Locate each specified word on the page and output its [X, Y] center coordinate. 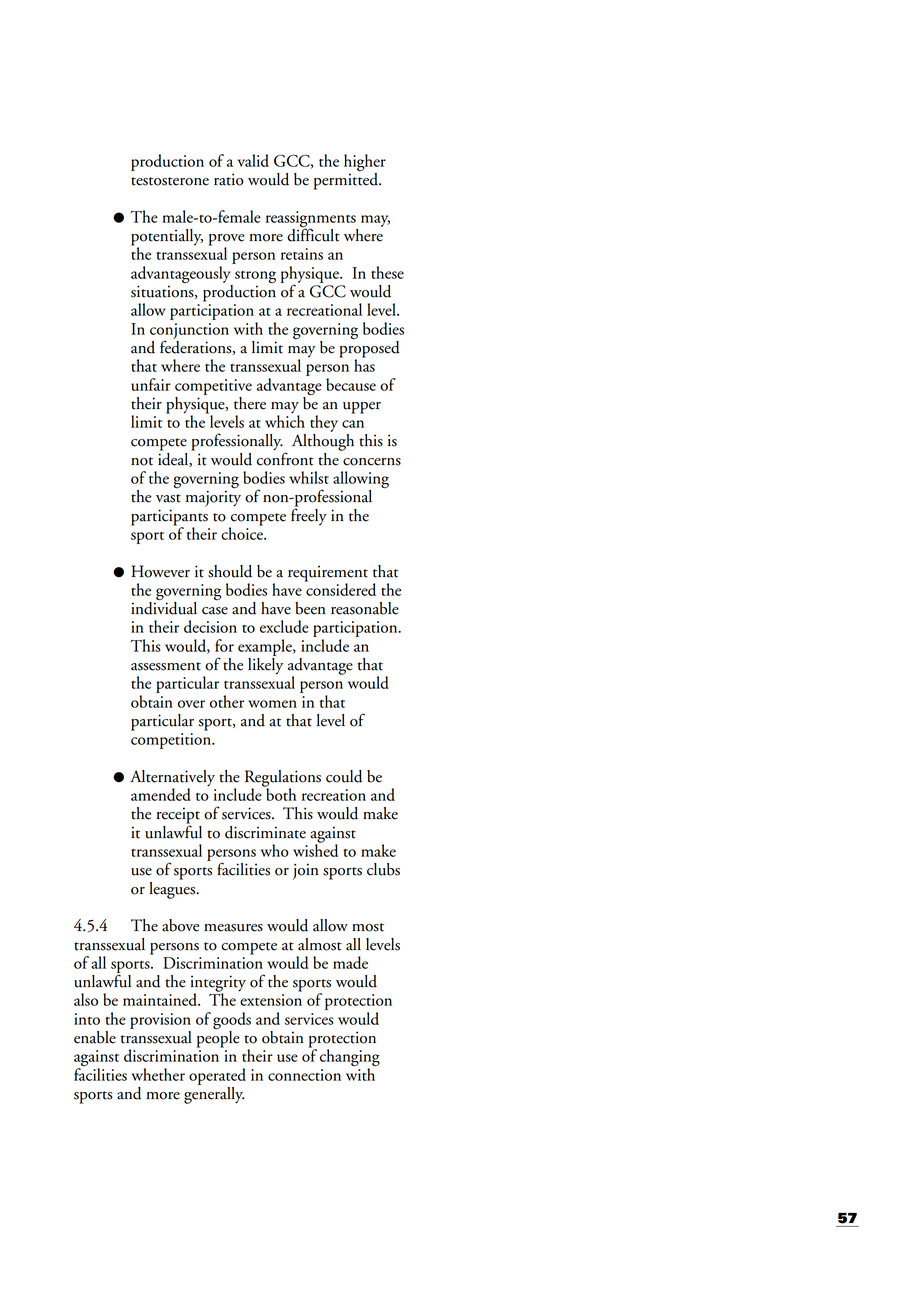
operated [217, 1076]
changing [350, 1059]
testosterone [170, 181]
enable [95, 1037]
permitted [347, 180]
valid [253, 160]
